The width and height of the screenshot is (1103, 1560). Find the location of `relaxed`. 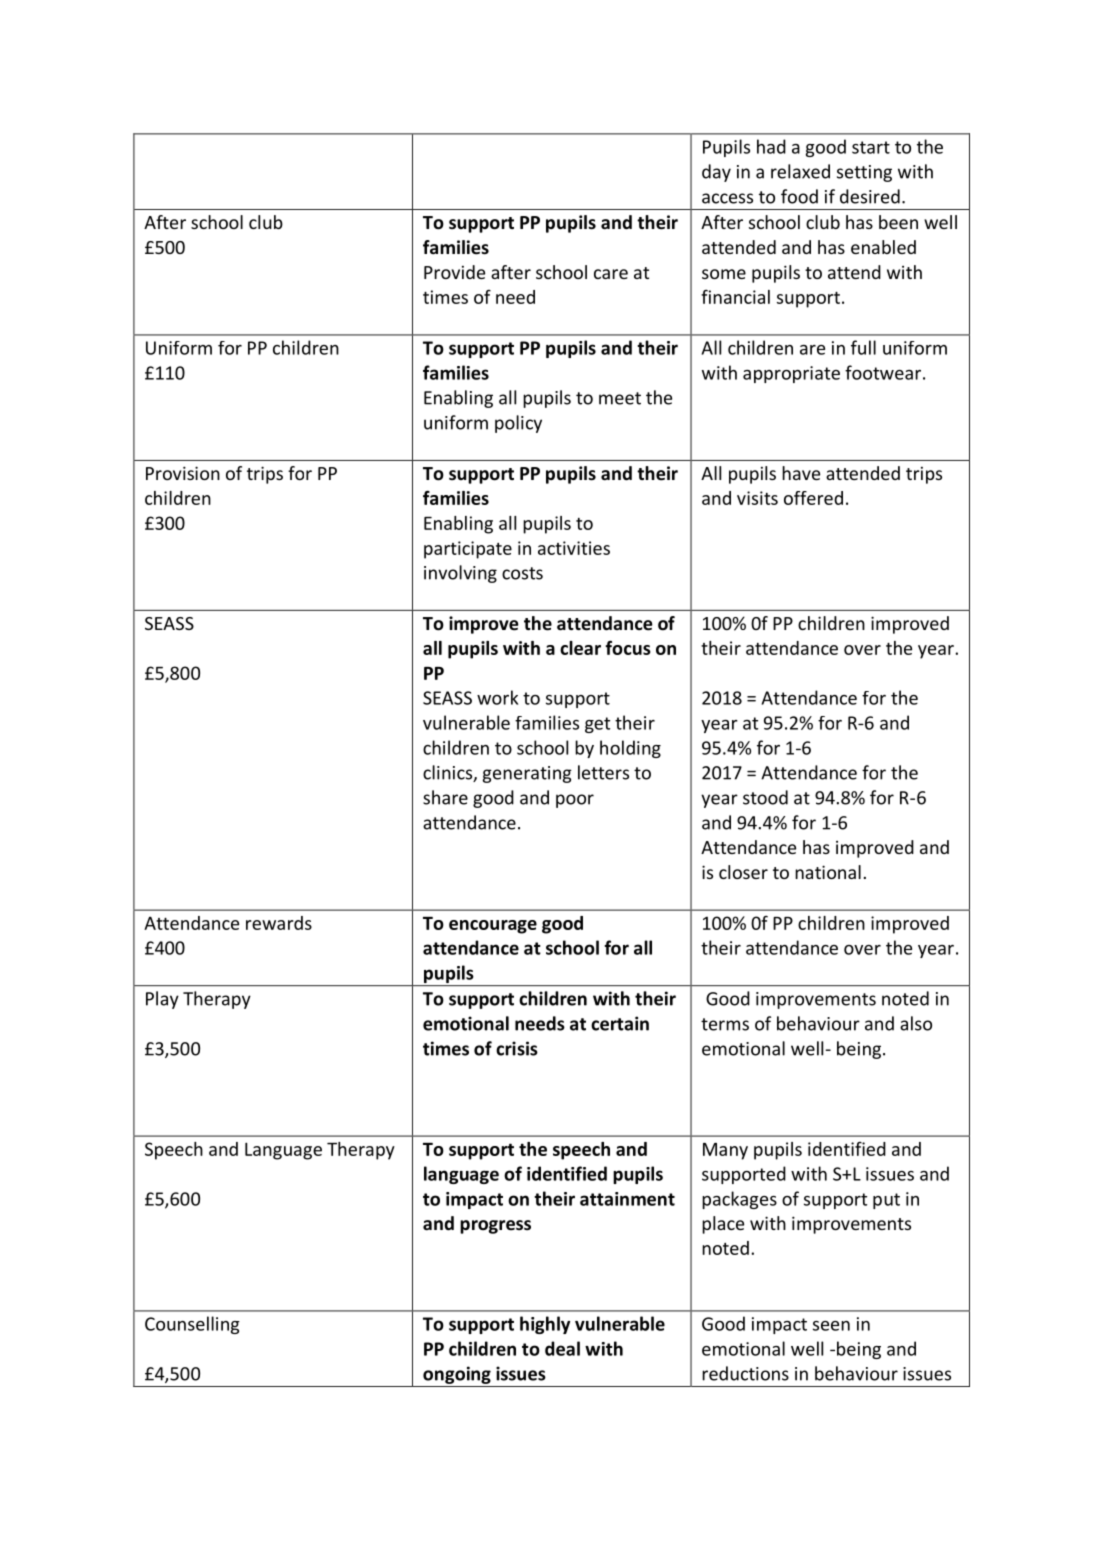

relaxed is located at coordinates (800, 171).
